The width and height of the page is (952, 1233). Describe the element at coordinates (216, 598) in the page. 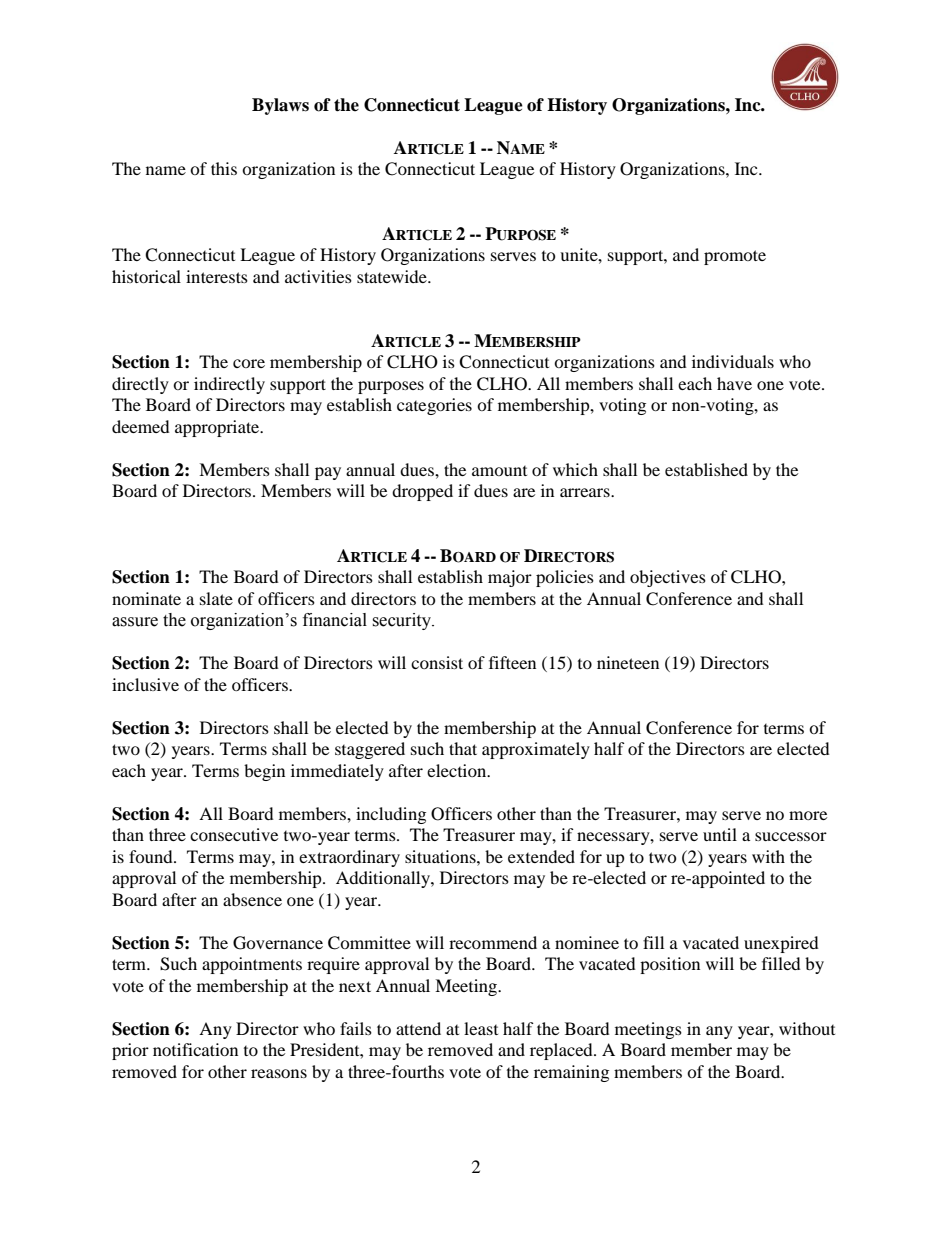

I see `slate` at that location.
